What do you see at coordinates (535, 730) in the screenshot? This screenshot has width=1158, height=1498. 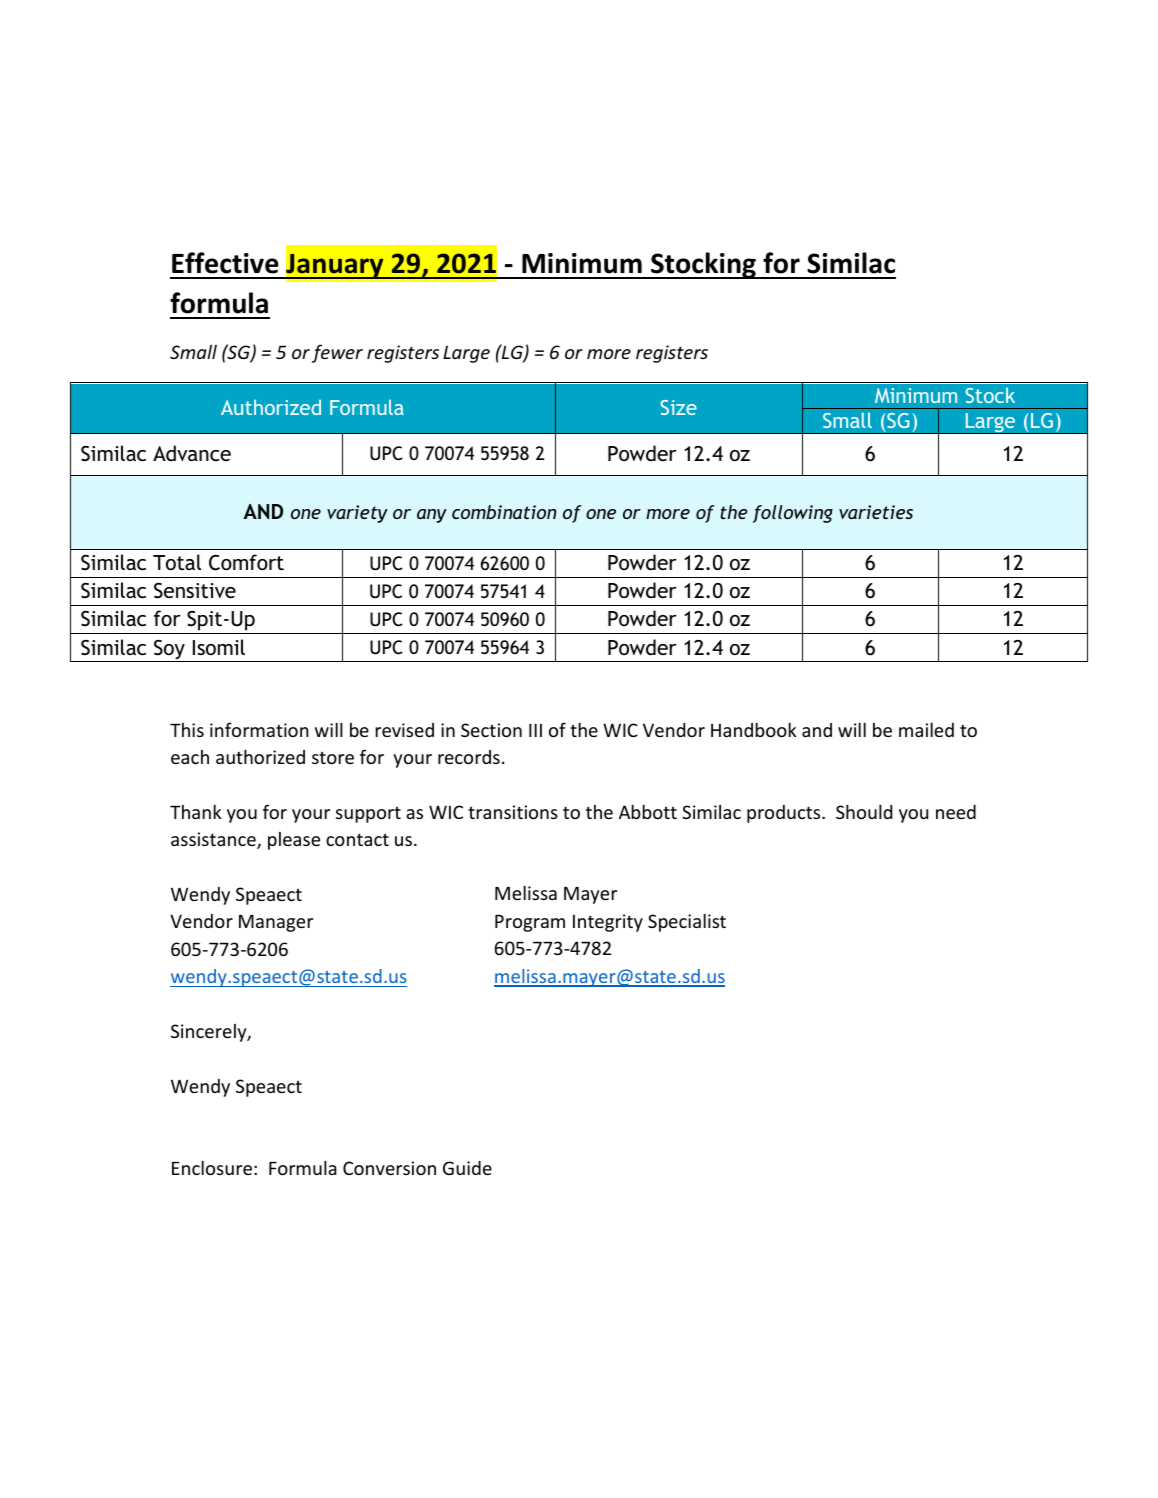 I see `III` at bounding box center [535, 730].
